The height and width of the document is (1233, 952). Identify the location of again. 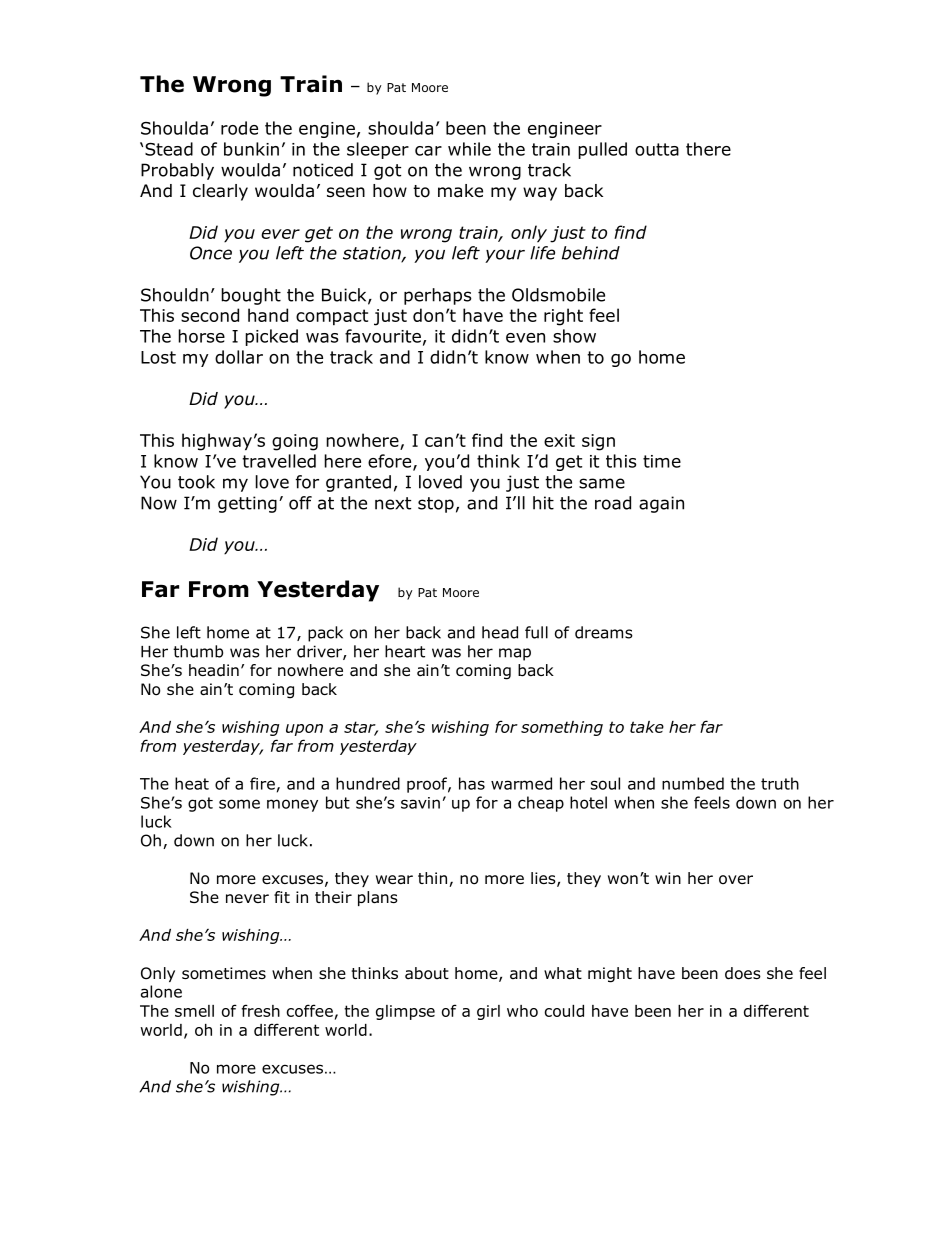
(661, 504).
